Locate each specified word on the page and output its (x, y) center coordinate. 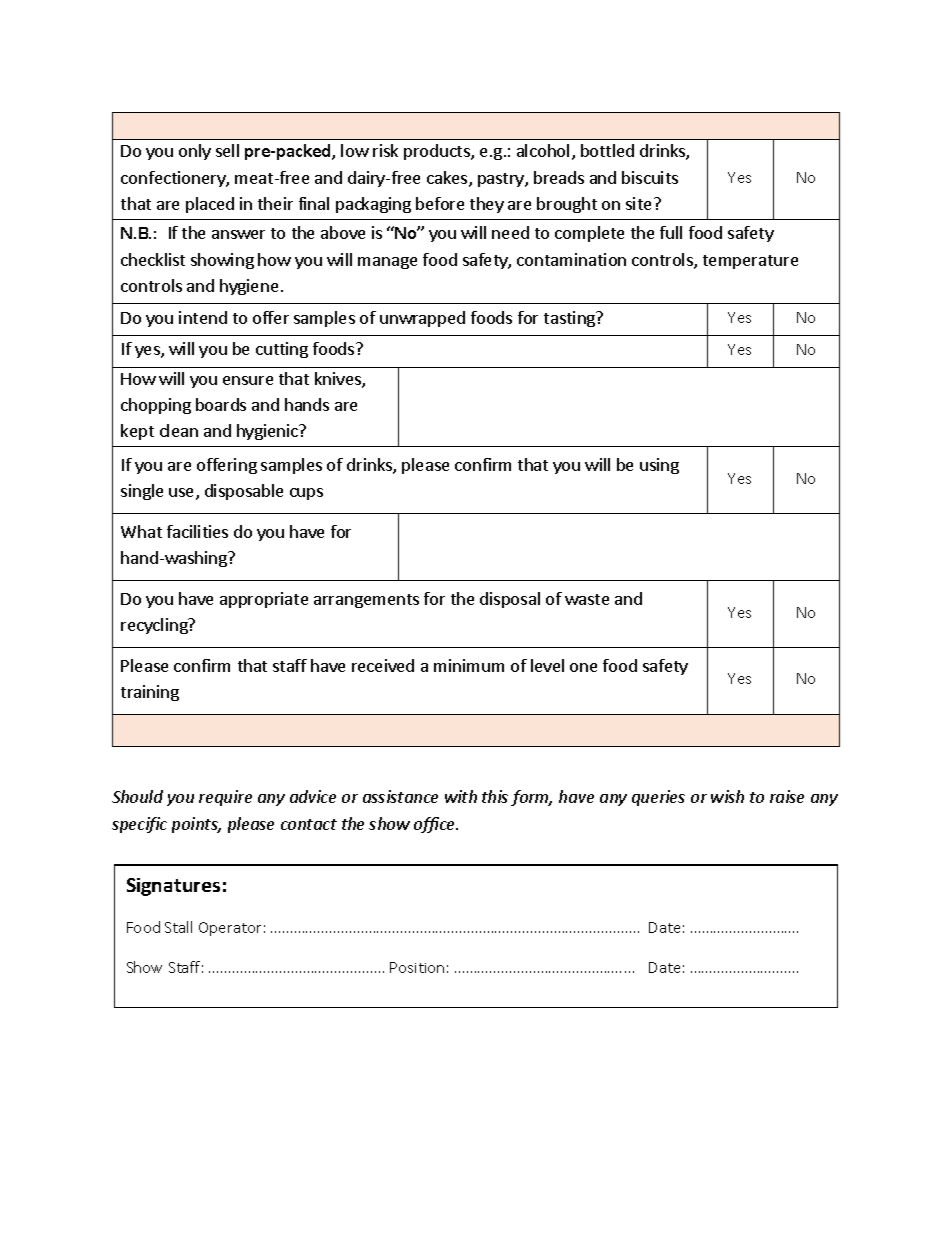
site (638, 203)
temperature (750, 262)
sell (227, 150)
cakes (448, 179)
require (225, 798)
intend (203, 317)
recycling (155, 626)
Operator (230, 929)
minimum (469, 665)
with (461, 796)
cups (306, 494)
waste (587, 599)
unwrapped (422, 319)
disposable (244, 492)
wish (727, 796)
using (659, 466)
